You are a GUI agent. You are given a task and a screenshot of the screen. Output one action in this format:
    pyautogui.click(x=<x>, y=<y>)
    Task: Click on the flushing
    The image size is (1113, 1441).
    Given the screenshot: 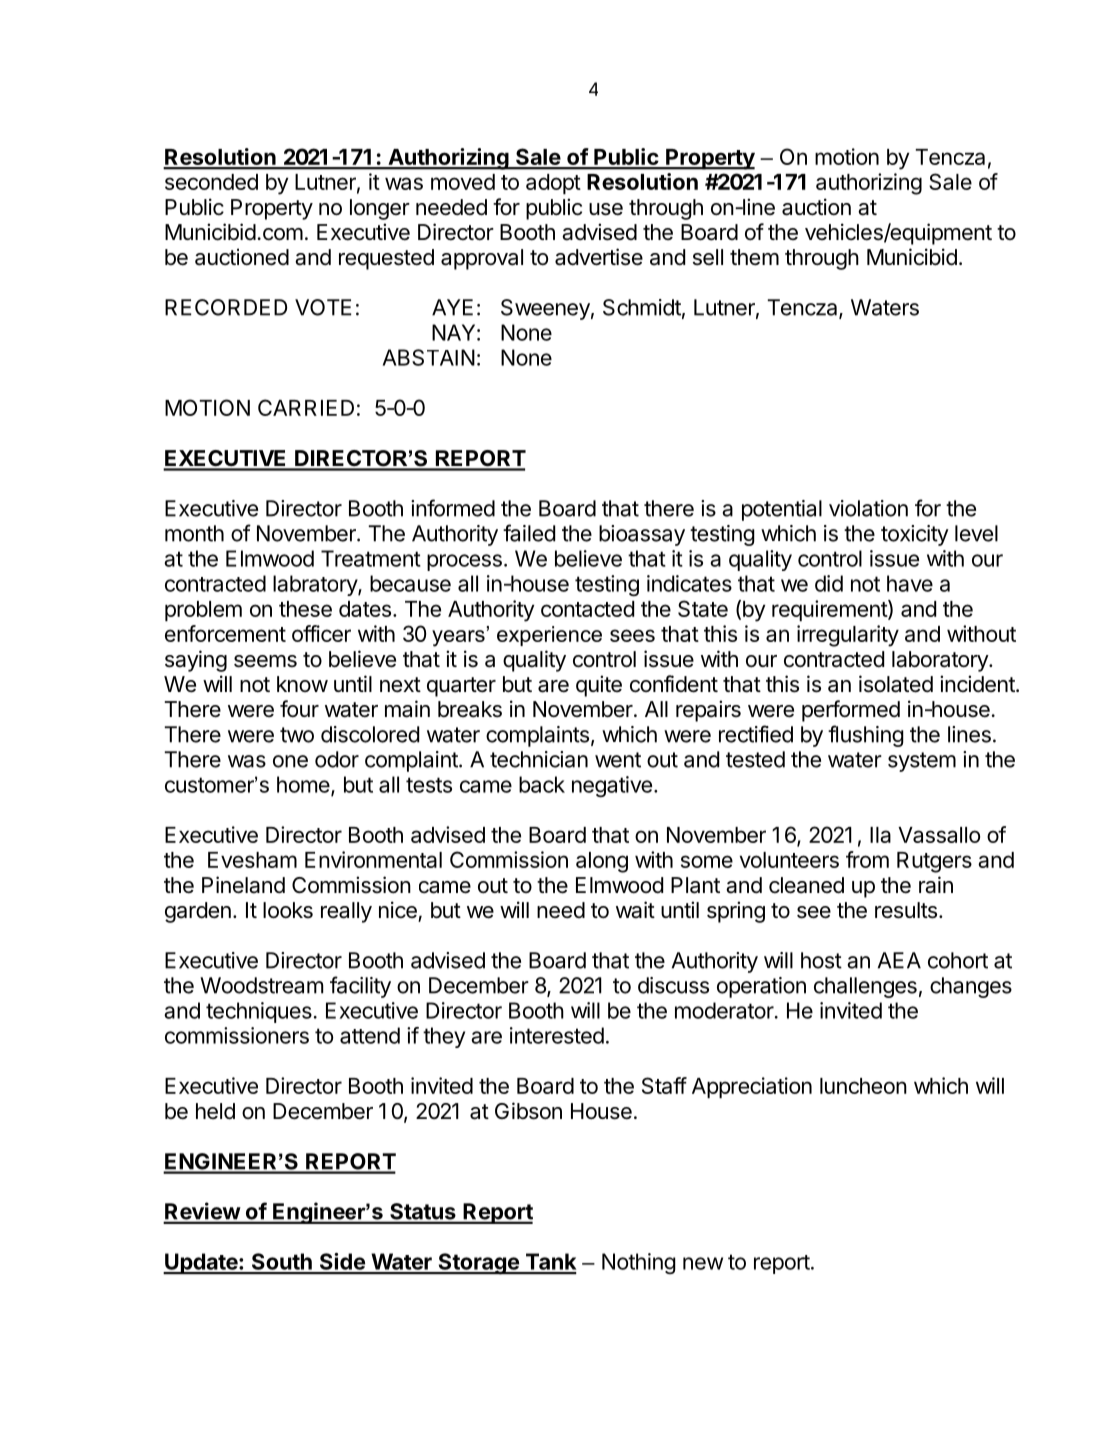 What is the action you would take?
    pyautogui.click(x=866, y=736)
